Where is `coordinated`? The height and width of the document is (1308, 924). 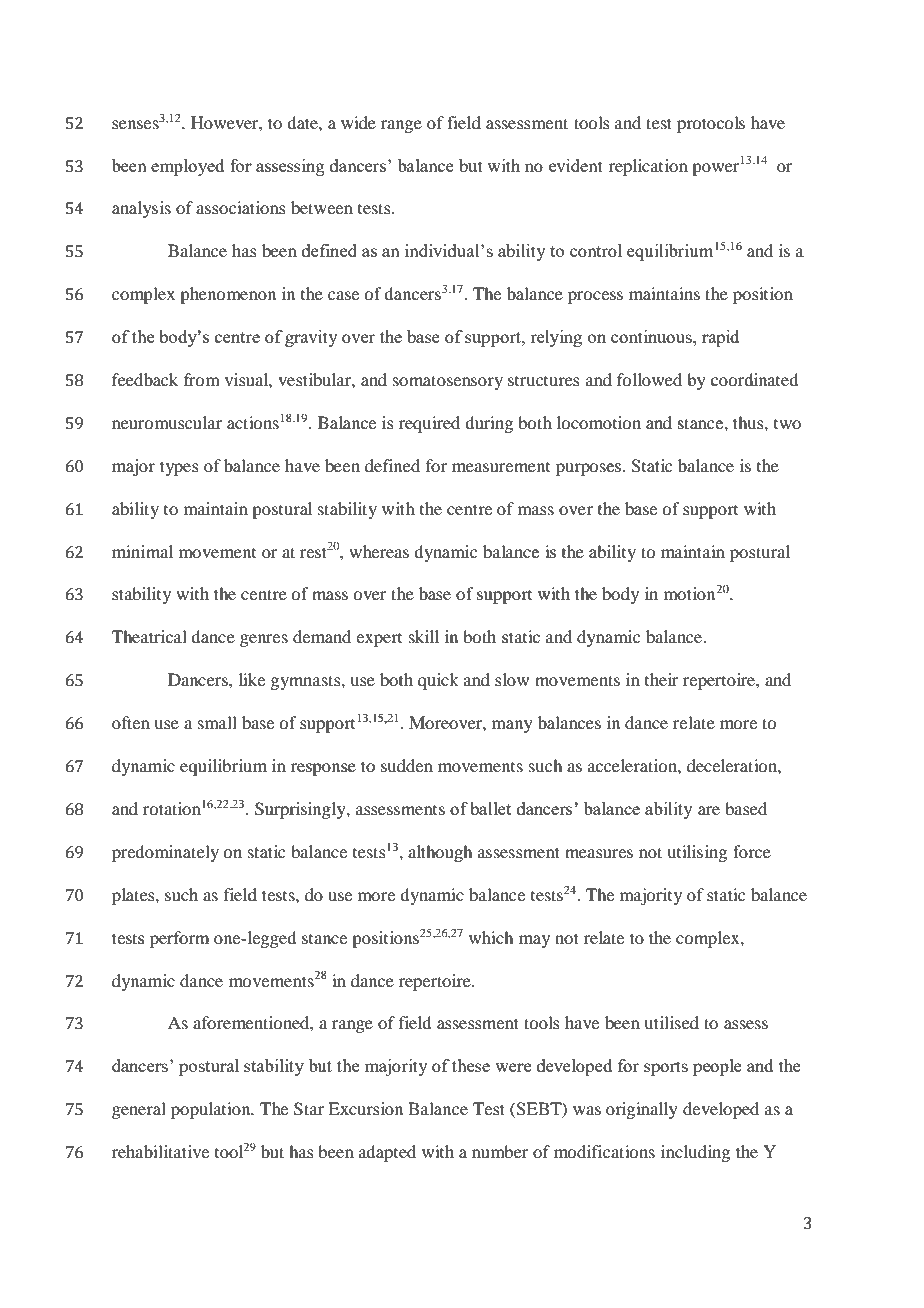
coordinated is located at coordinates (754, 380).
